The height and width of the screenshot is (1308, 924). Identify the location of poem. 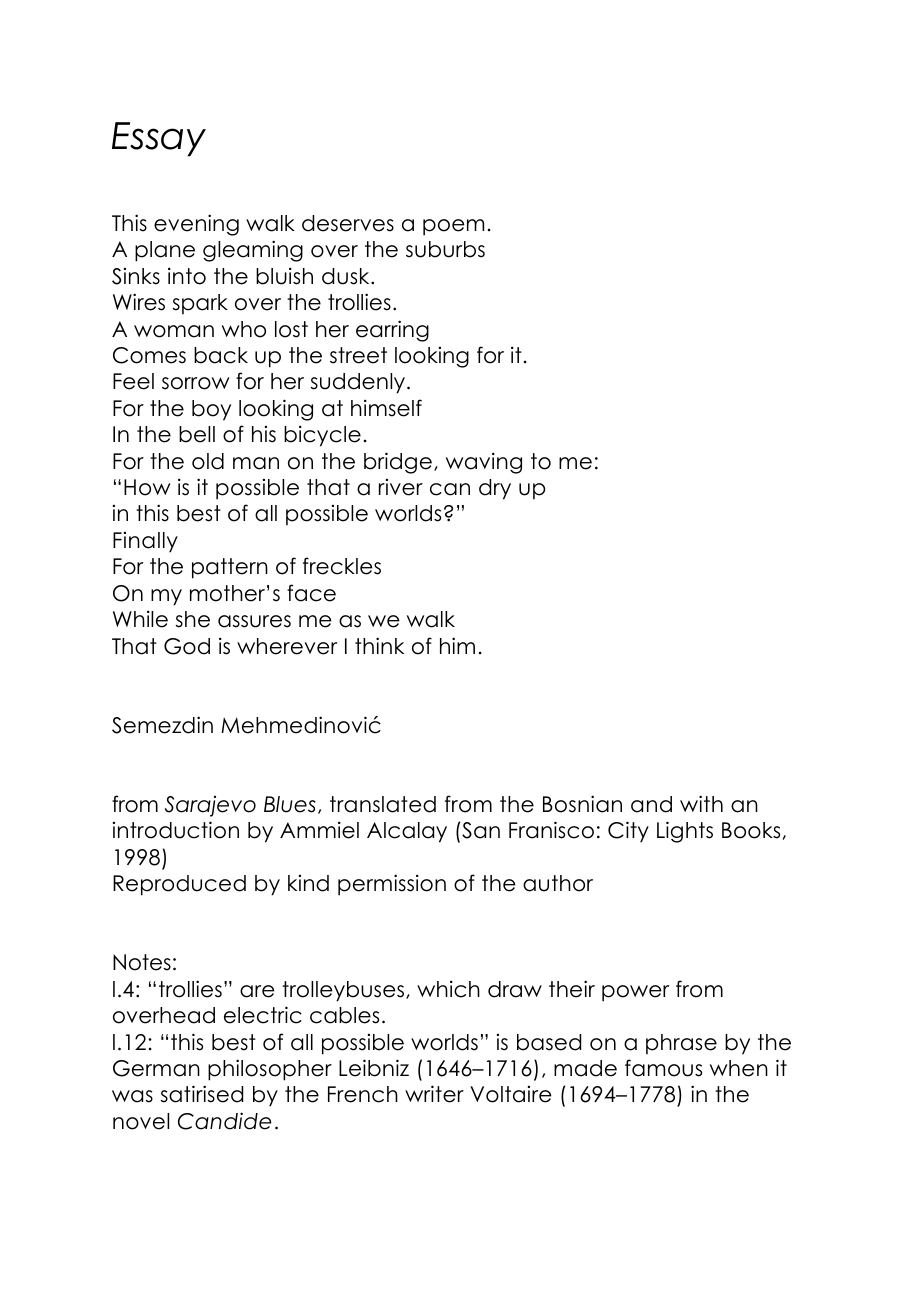
(453, 227).
